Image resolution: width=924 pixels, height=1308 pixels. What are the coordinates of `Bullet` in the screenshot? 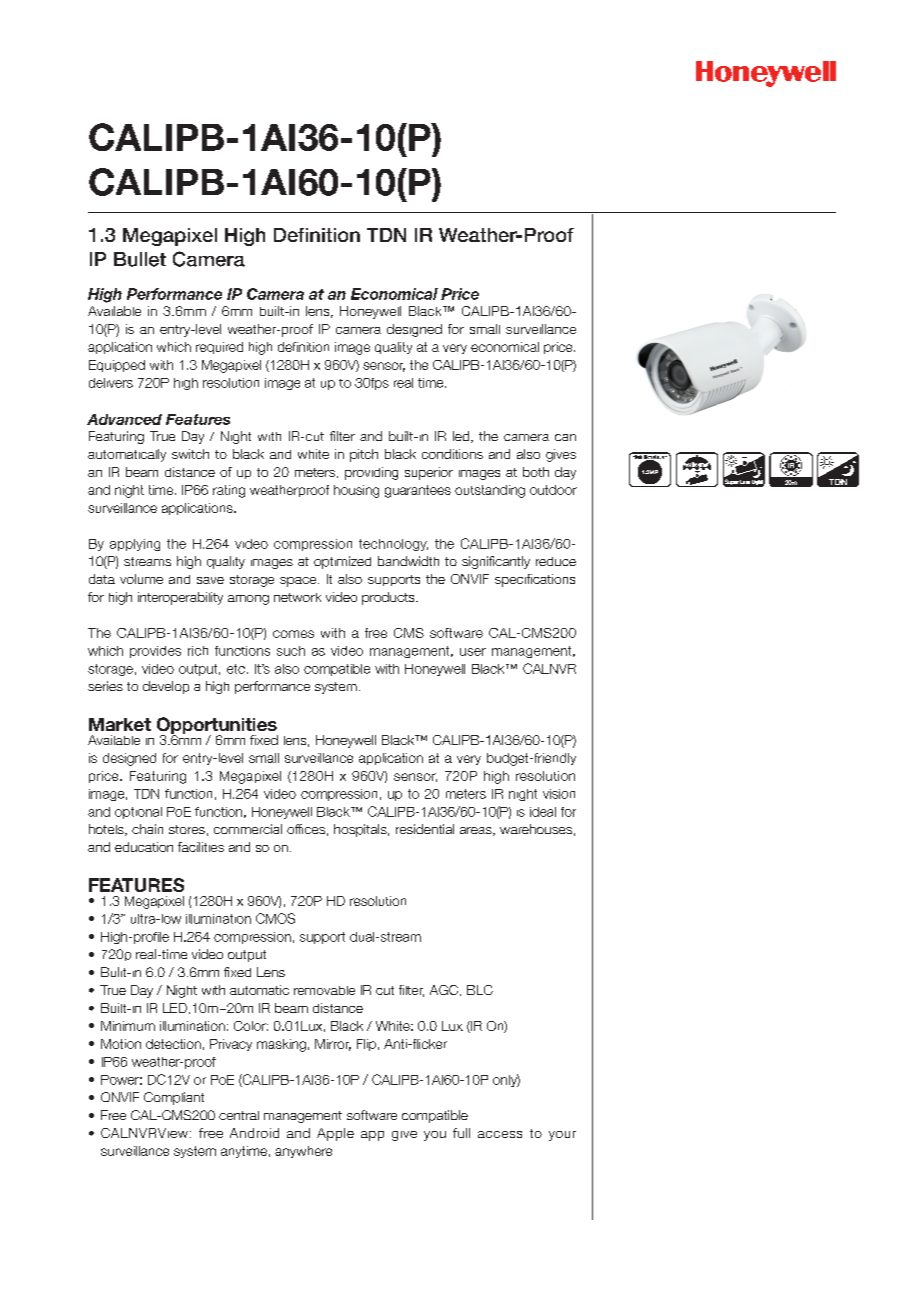 It's located at (140, 259).
